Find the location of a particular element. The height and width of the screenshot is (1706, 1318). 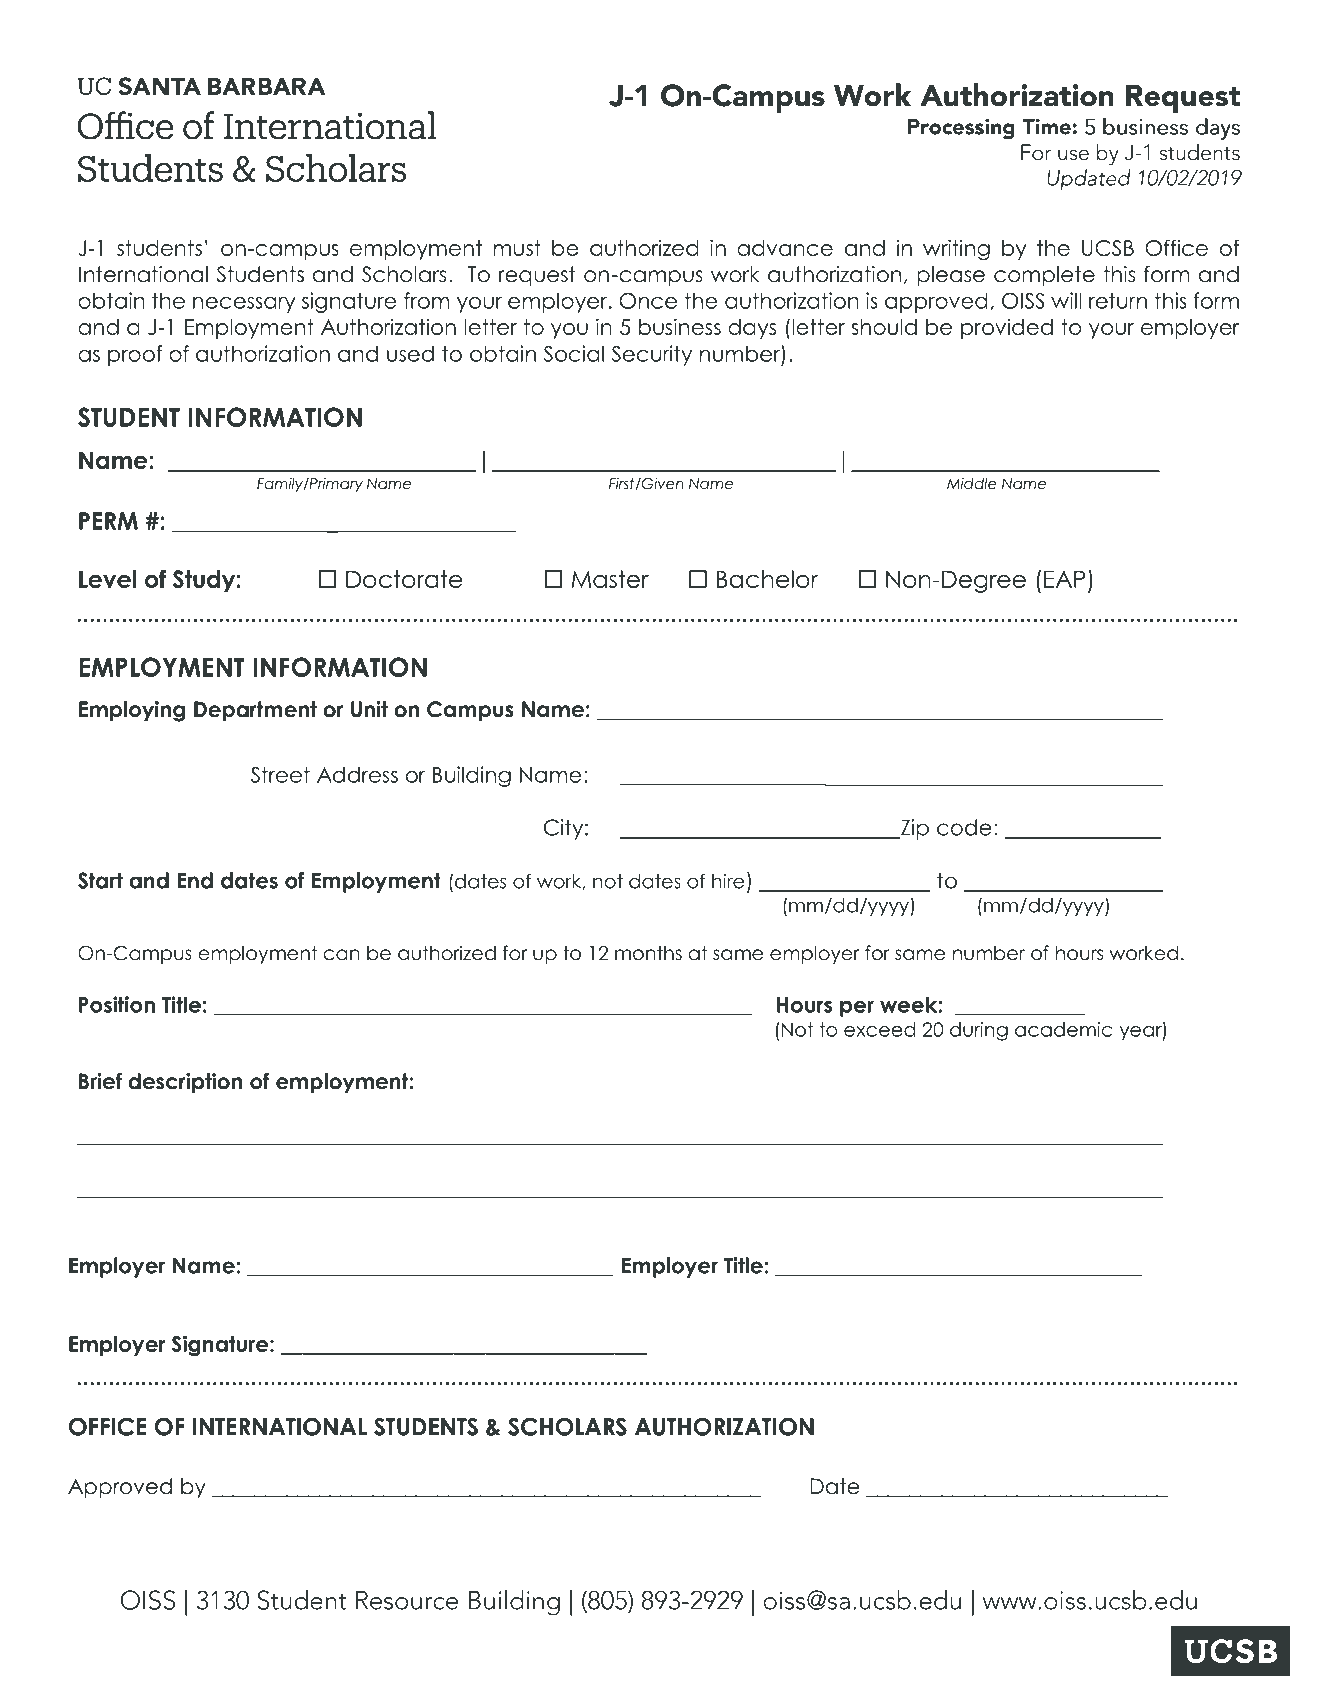

code is located at coordinates (964, 827).
